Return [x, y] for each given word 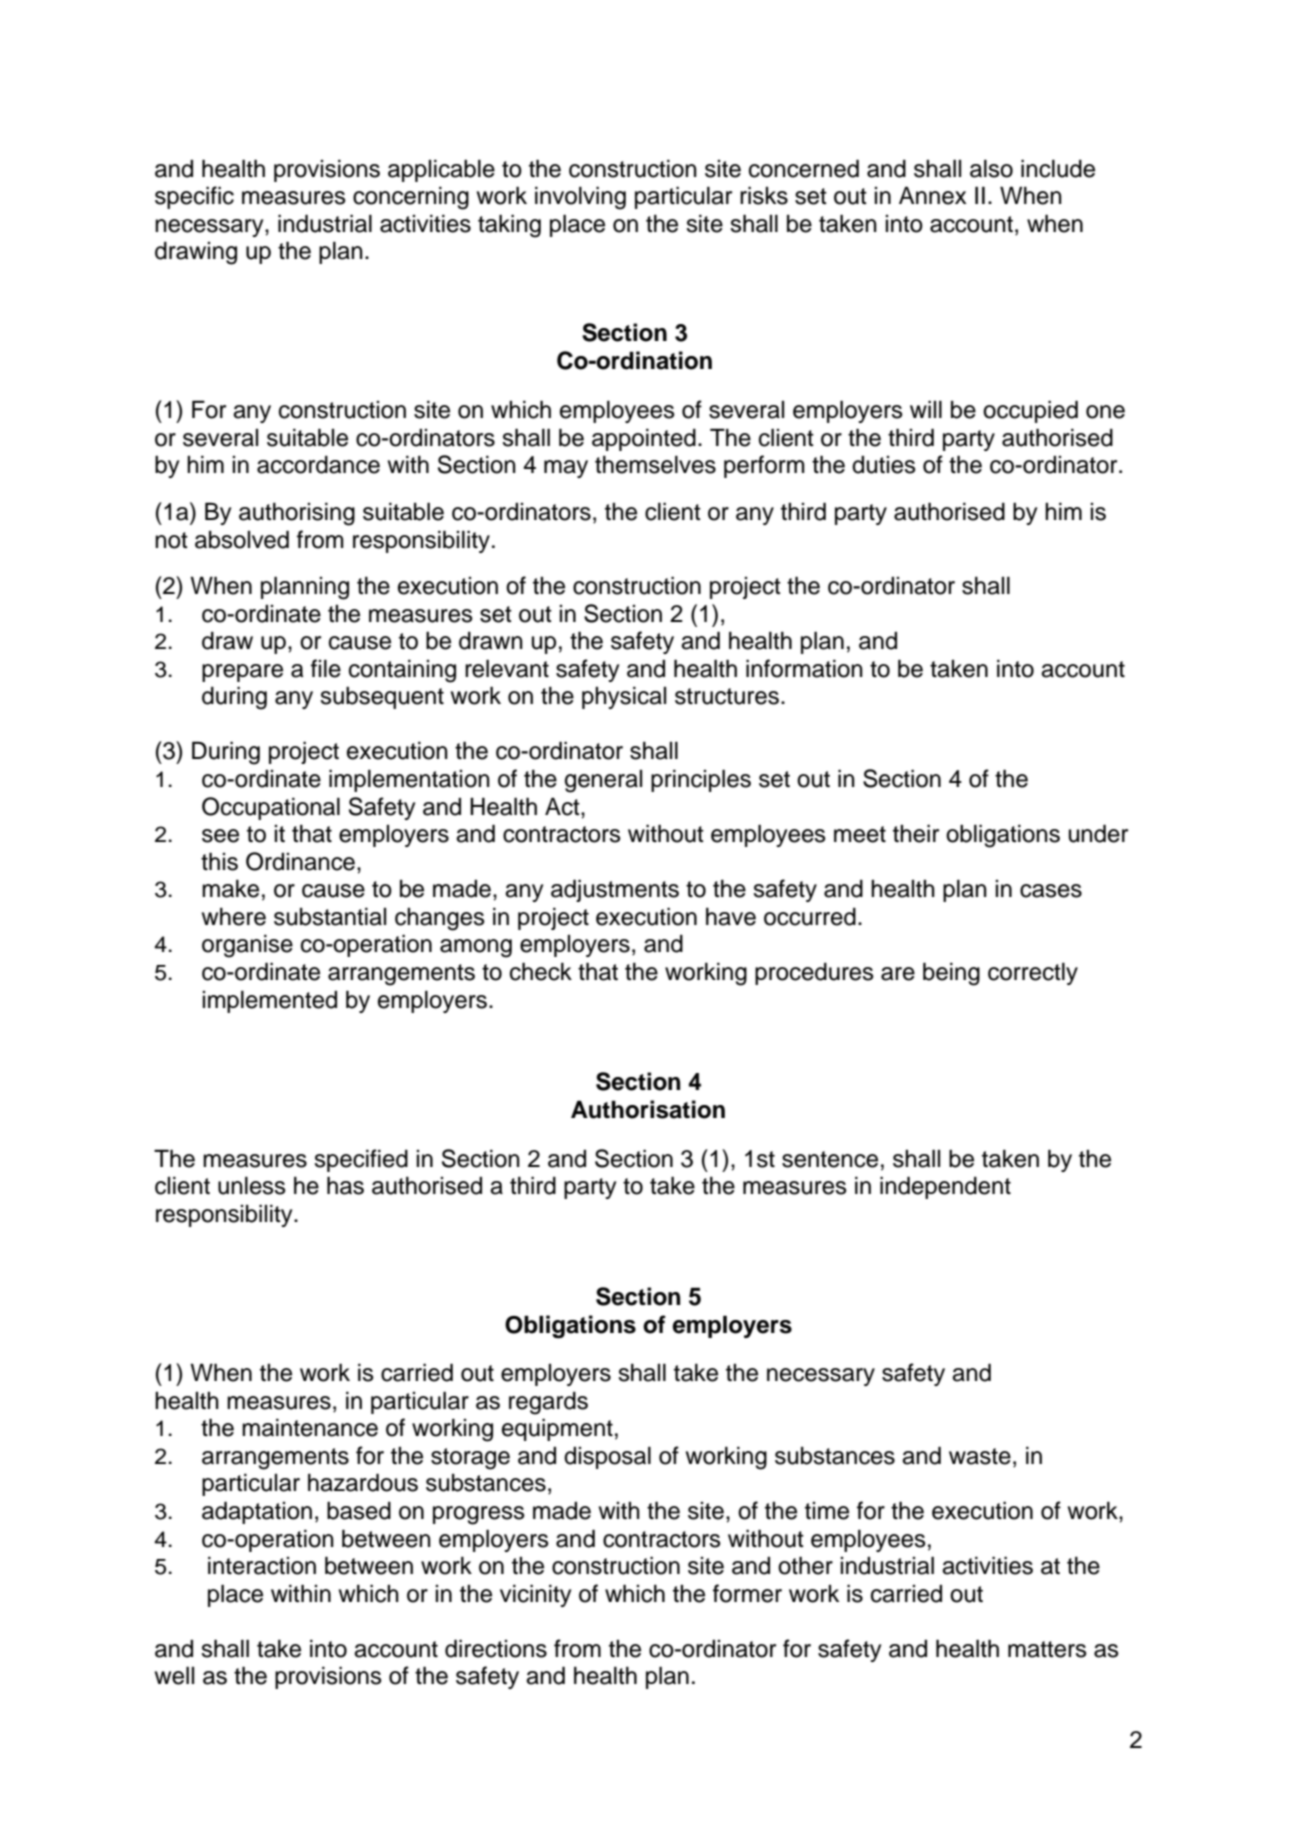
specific [194, 197]
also [991, 168]
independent [945, 1187]
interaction [262, 1565]
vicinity [535, 1595]
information [804, 668]
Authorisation [648, 1109]
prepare [242, 673]
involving [580, 198]
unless [252, 1185]
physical [624, 697]
